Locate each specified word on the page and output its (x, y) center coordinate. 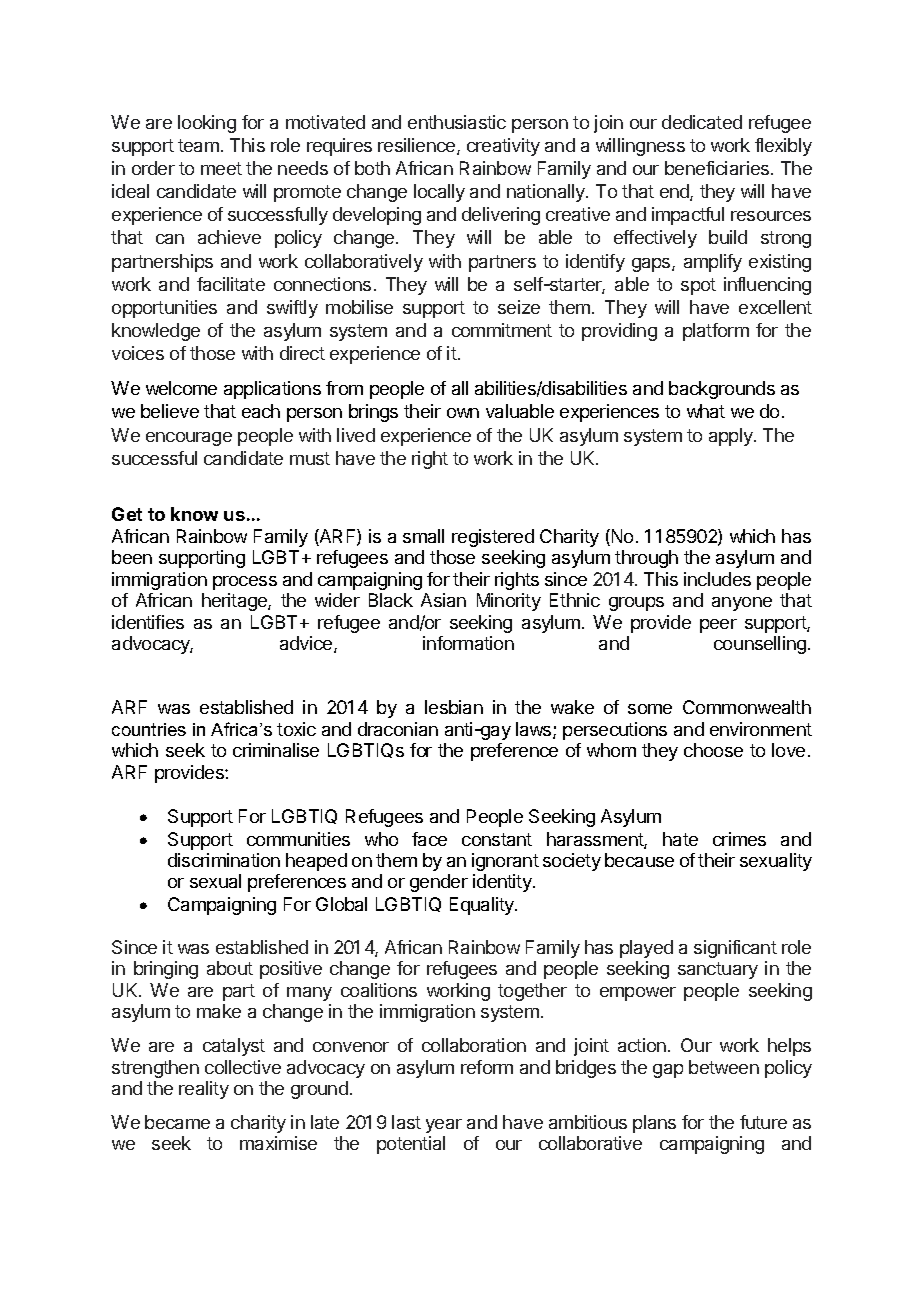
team (198, 145)
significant (735, 949)
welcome (181, 388)
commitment (502, 330)
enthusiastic (457, 122)
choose (713, 750)
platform (716, 332)
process (245, 583)
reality (204, 1090)
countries (149, 729)
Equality (483, 906)
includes (717, 579)
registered (493, 538)
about (230, 968)
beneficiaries (717, 168)
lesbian (454, 707)
